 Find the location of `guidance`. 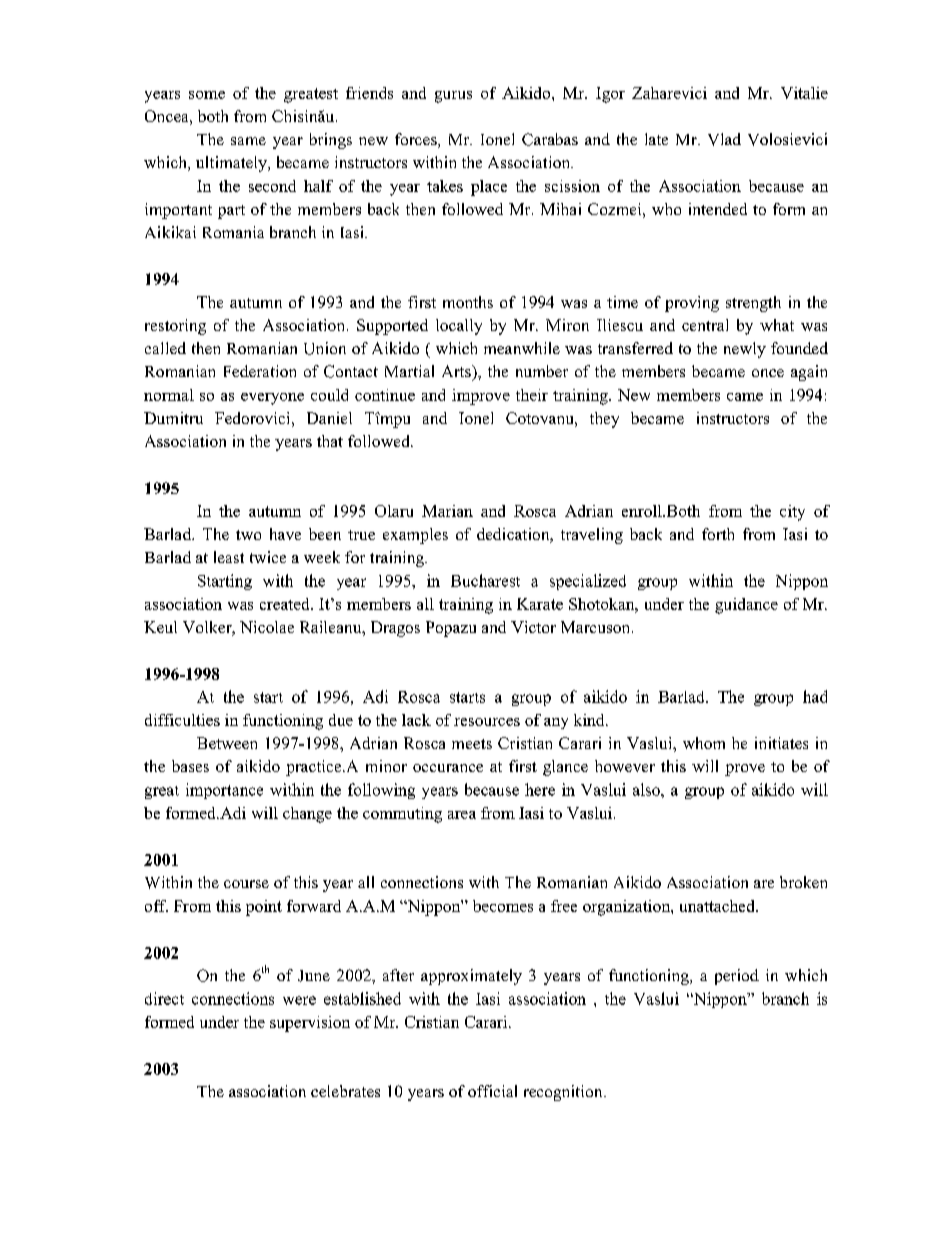

guidance is located at coordinates (746, 606).
